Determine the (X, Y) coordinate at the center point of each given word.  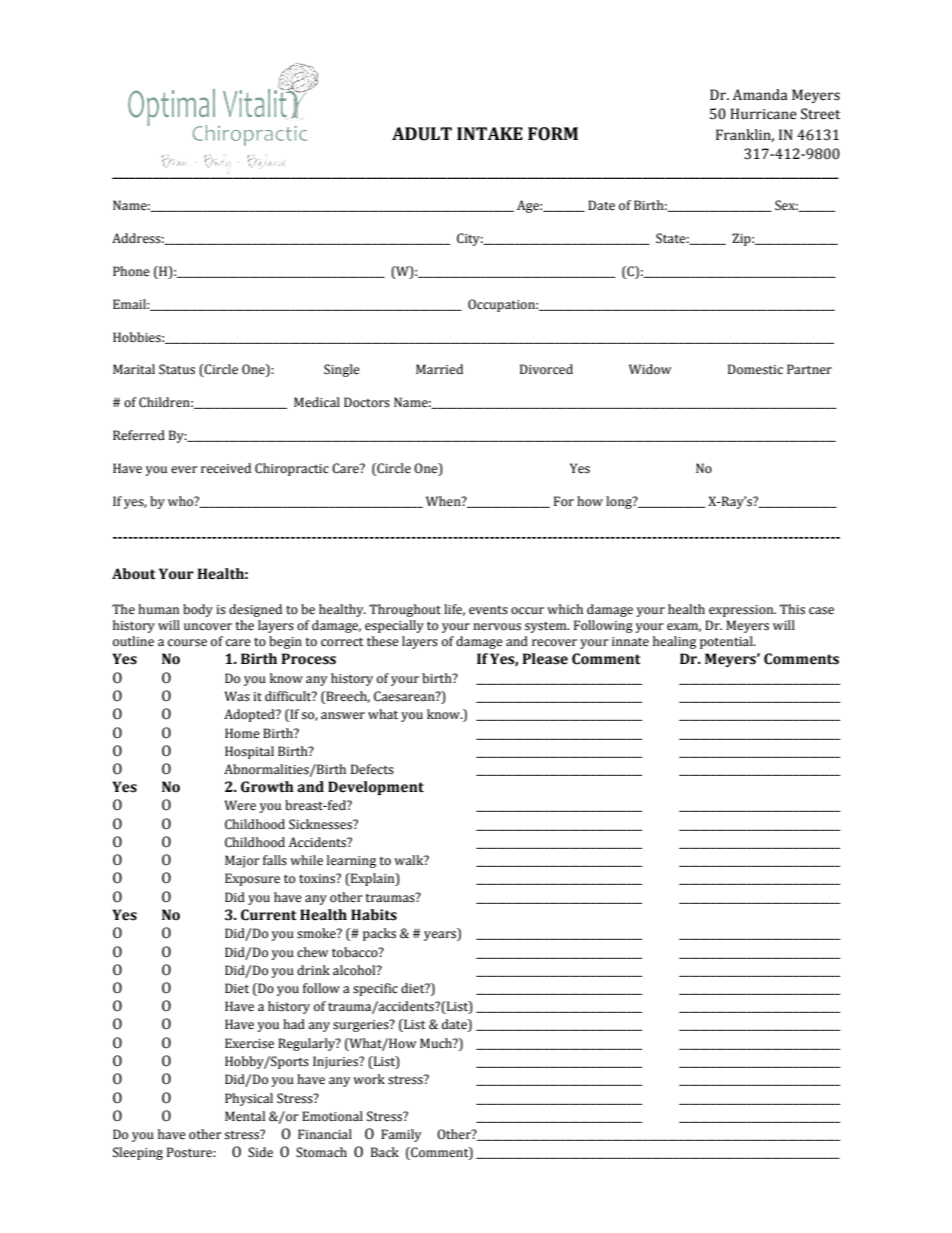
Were (240, 805)
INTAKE (490, 133)
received (226, 468)
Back (385, 1152)
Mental (245, 1116)
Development (376, 788)
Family (401, 1135)
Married (439, 369)
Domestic (755, 369)
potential (727, 642)
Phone (131, 271)
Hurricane (763, 114)
